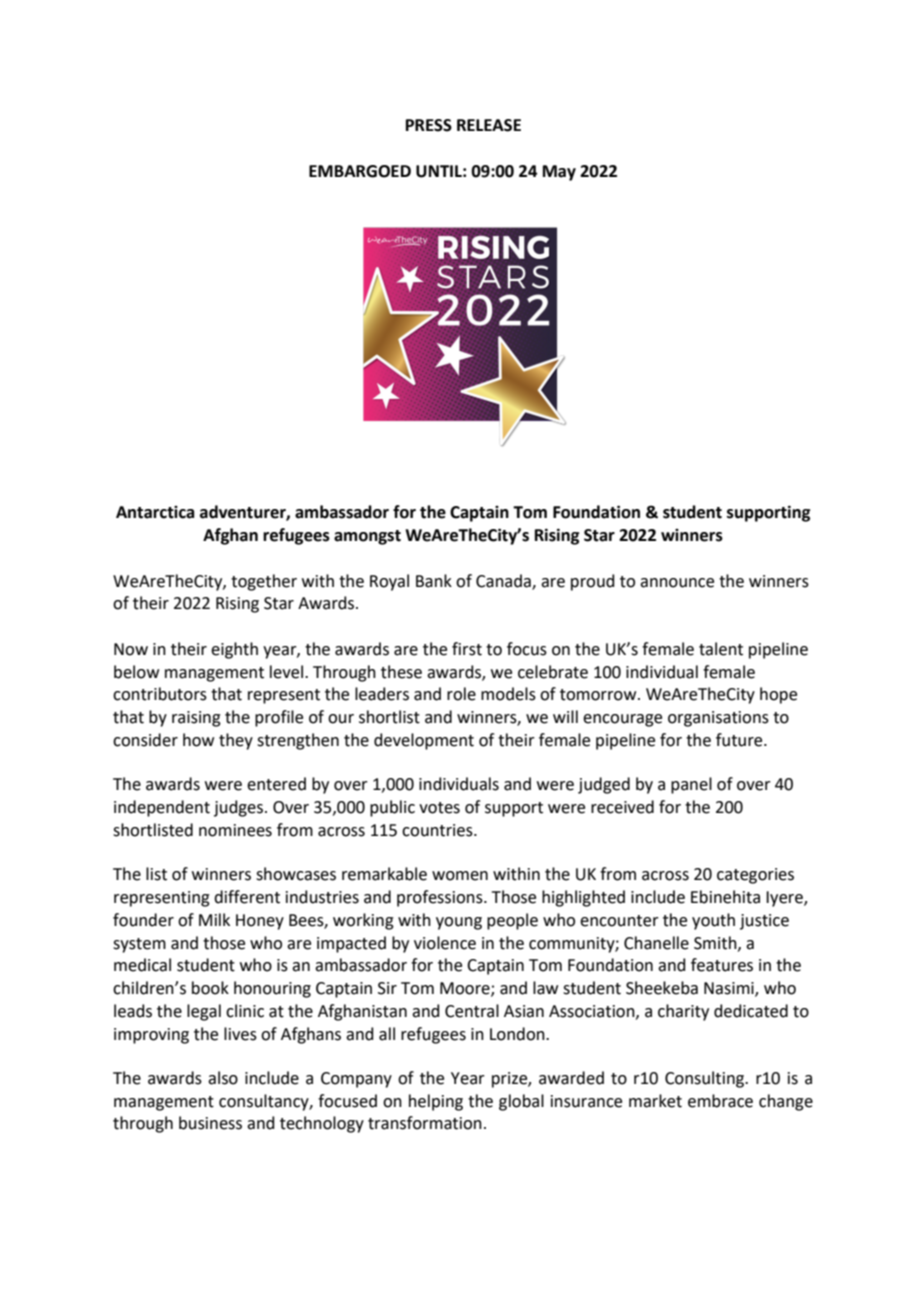 This screenshot has width=924, height=1308. I want to click on talent, so click(721, 649).
